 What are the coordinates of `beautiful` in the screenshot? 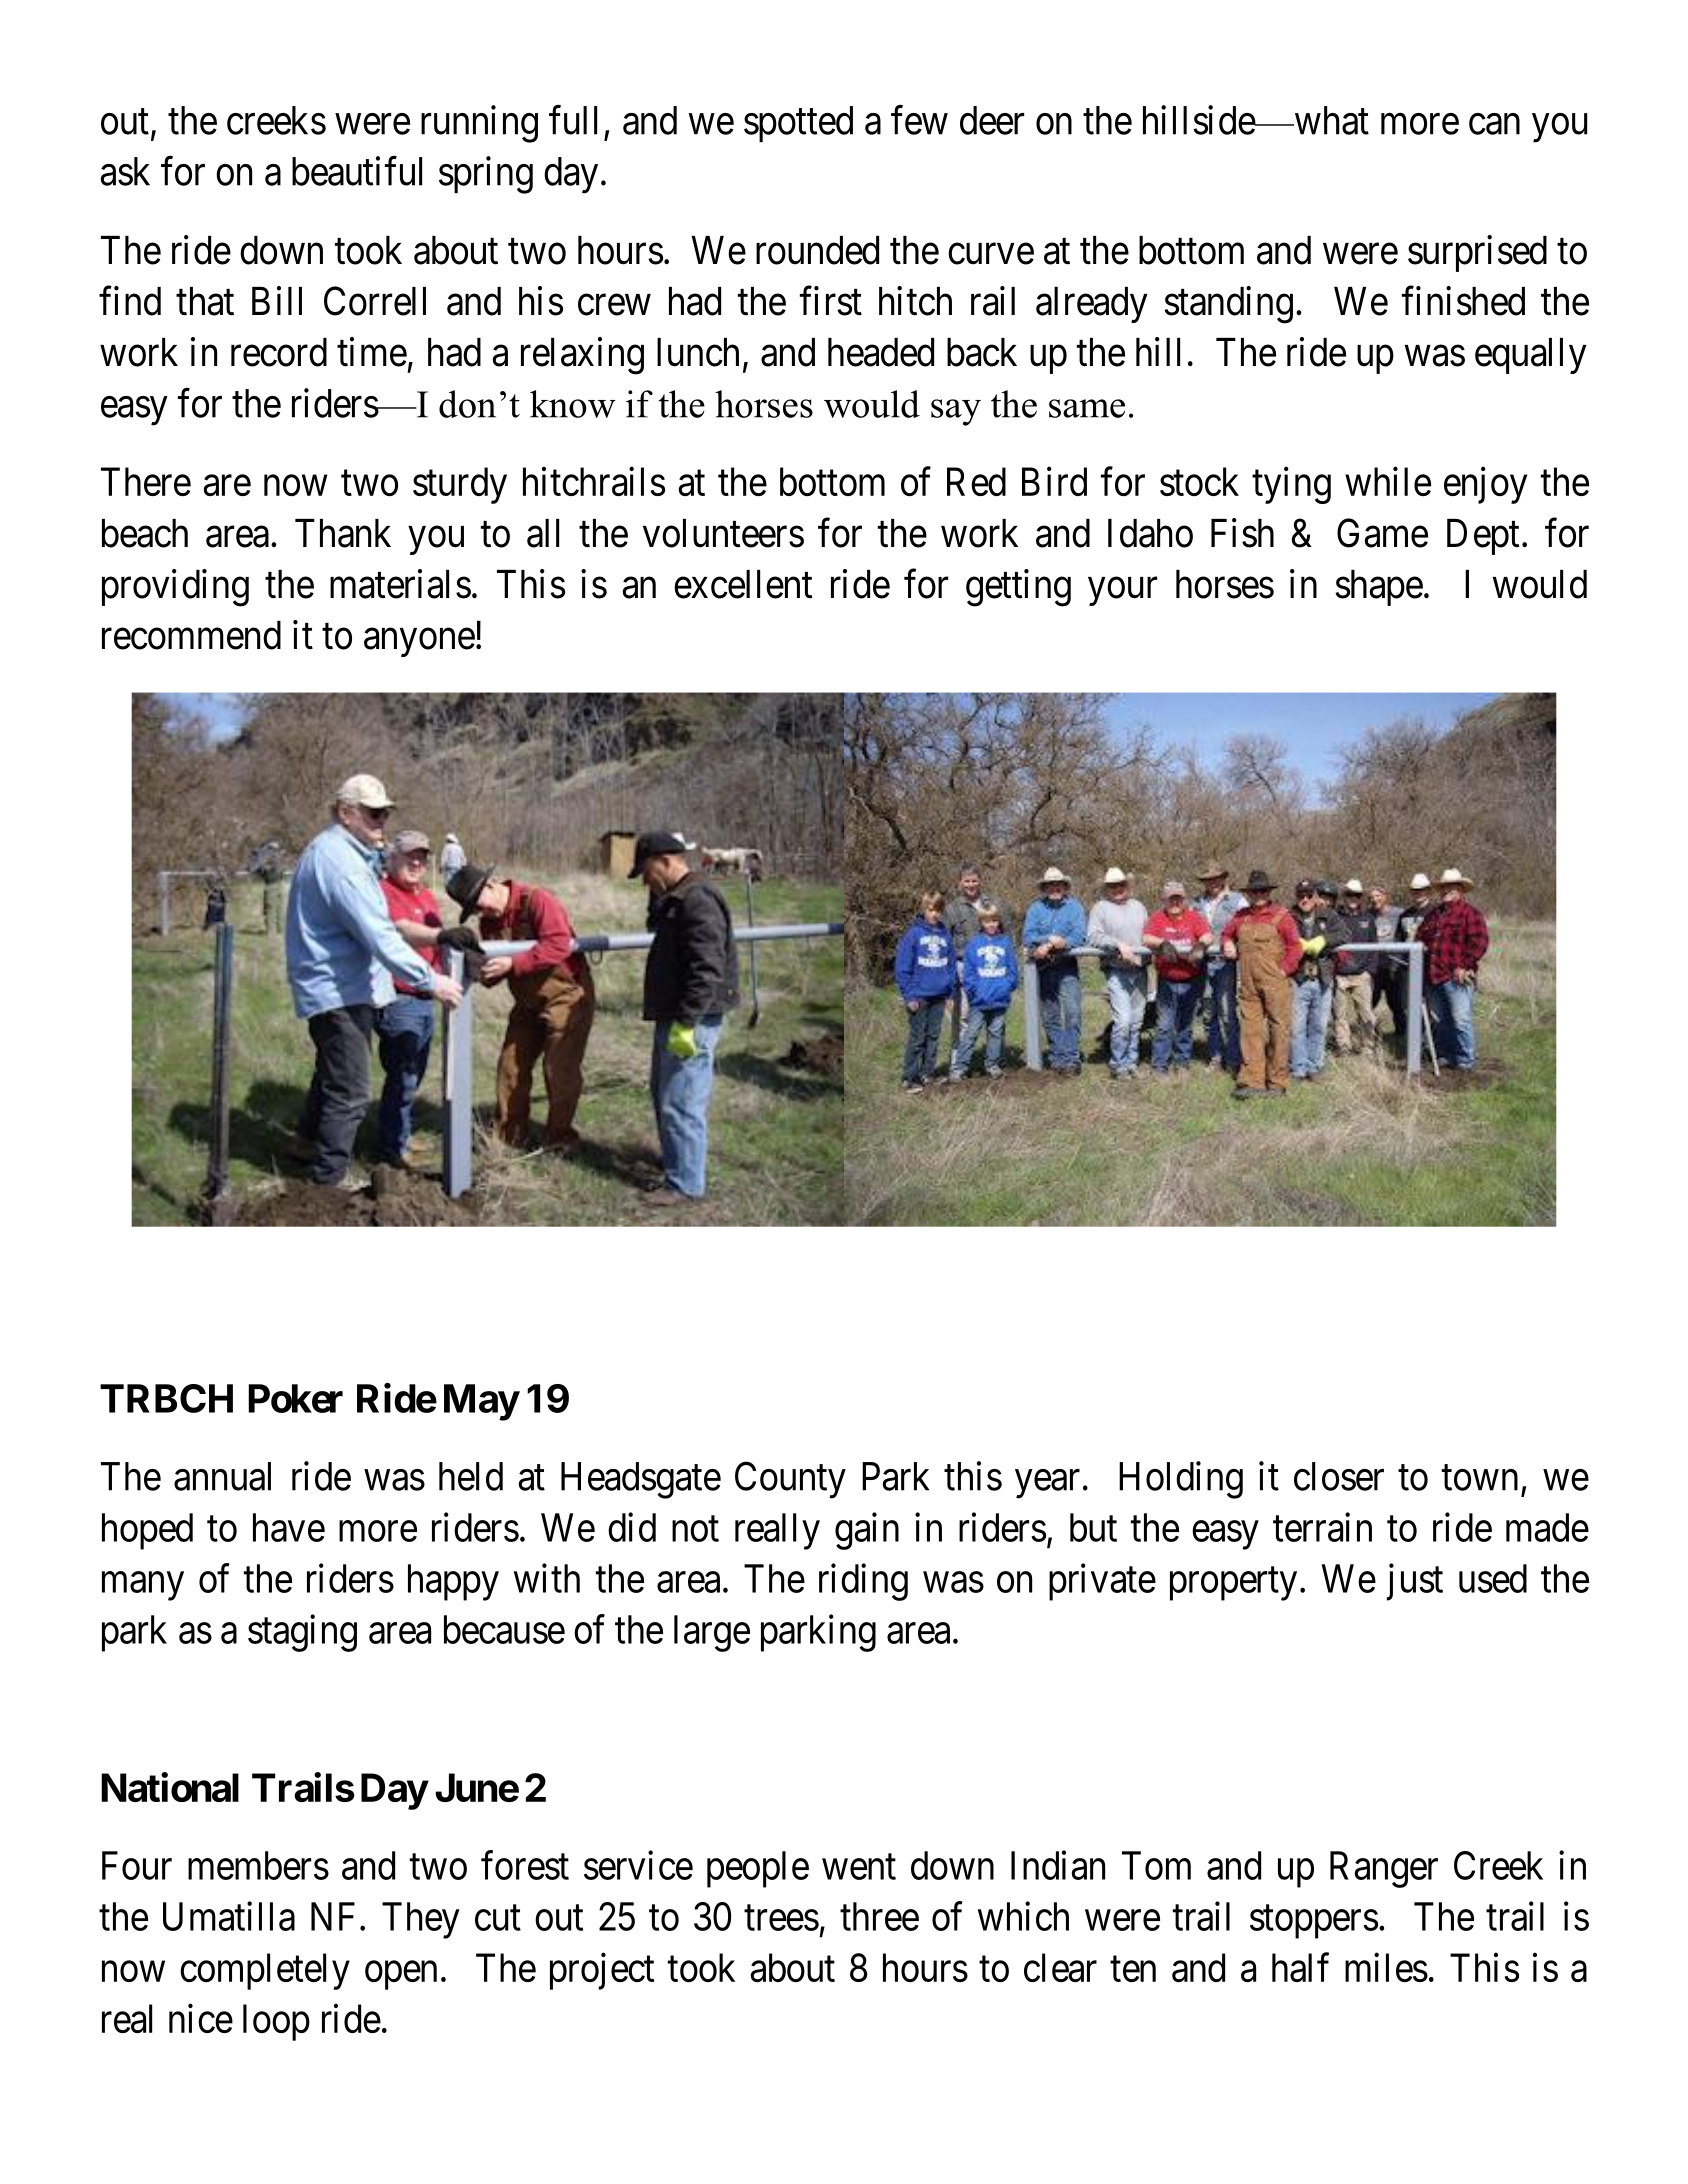 It's located at (357, 171).
